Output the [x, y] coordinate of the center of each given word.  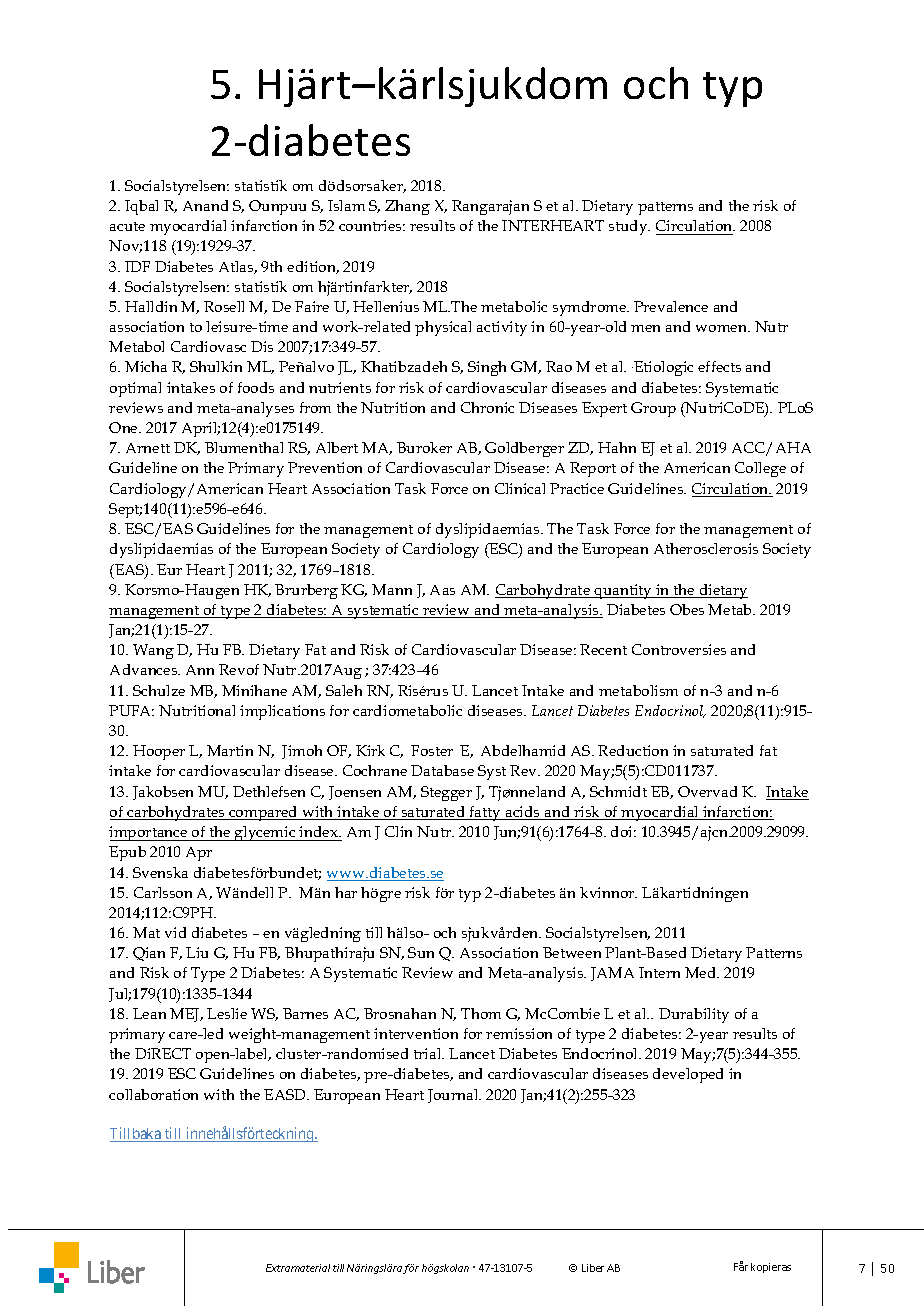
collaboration [153, 1094]
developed [688, 1075]
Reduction [633, 750]
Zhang [407, 207]
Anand [205, 205]
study [629, 227]
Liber [593, 1268]
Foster [432, 750]
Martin [230, 750]
